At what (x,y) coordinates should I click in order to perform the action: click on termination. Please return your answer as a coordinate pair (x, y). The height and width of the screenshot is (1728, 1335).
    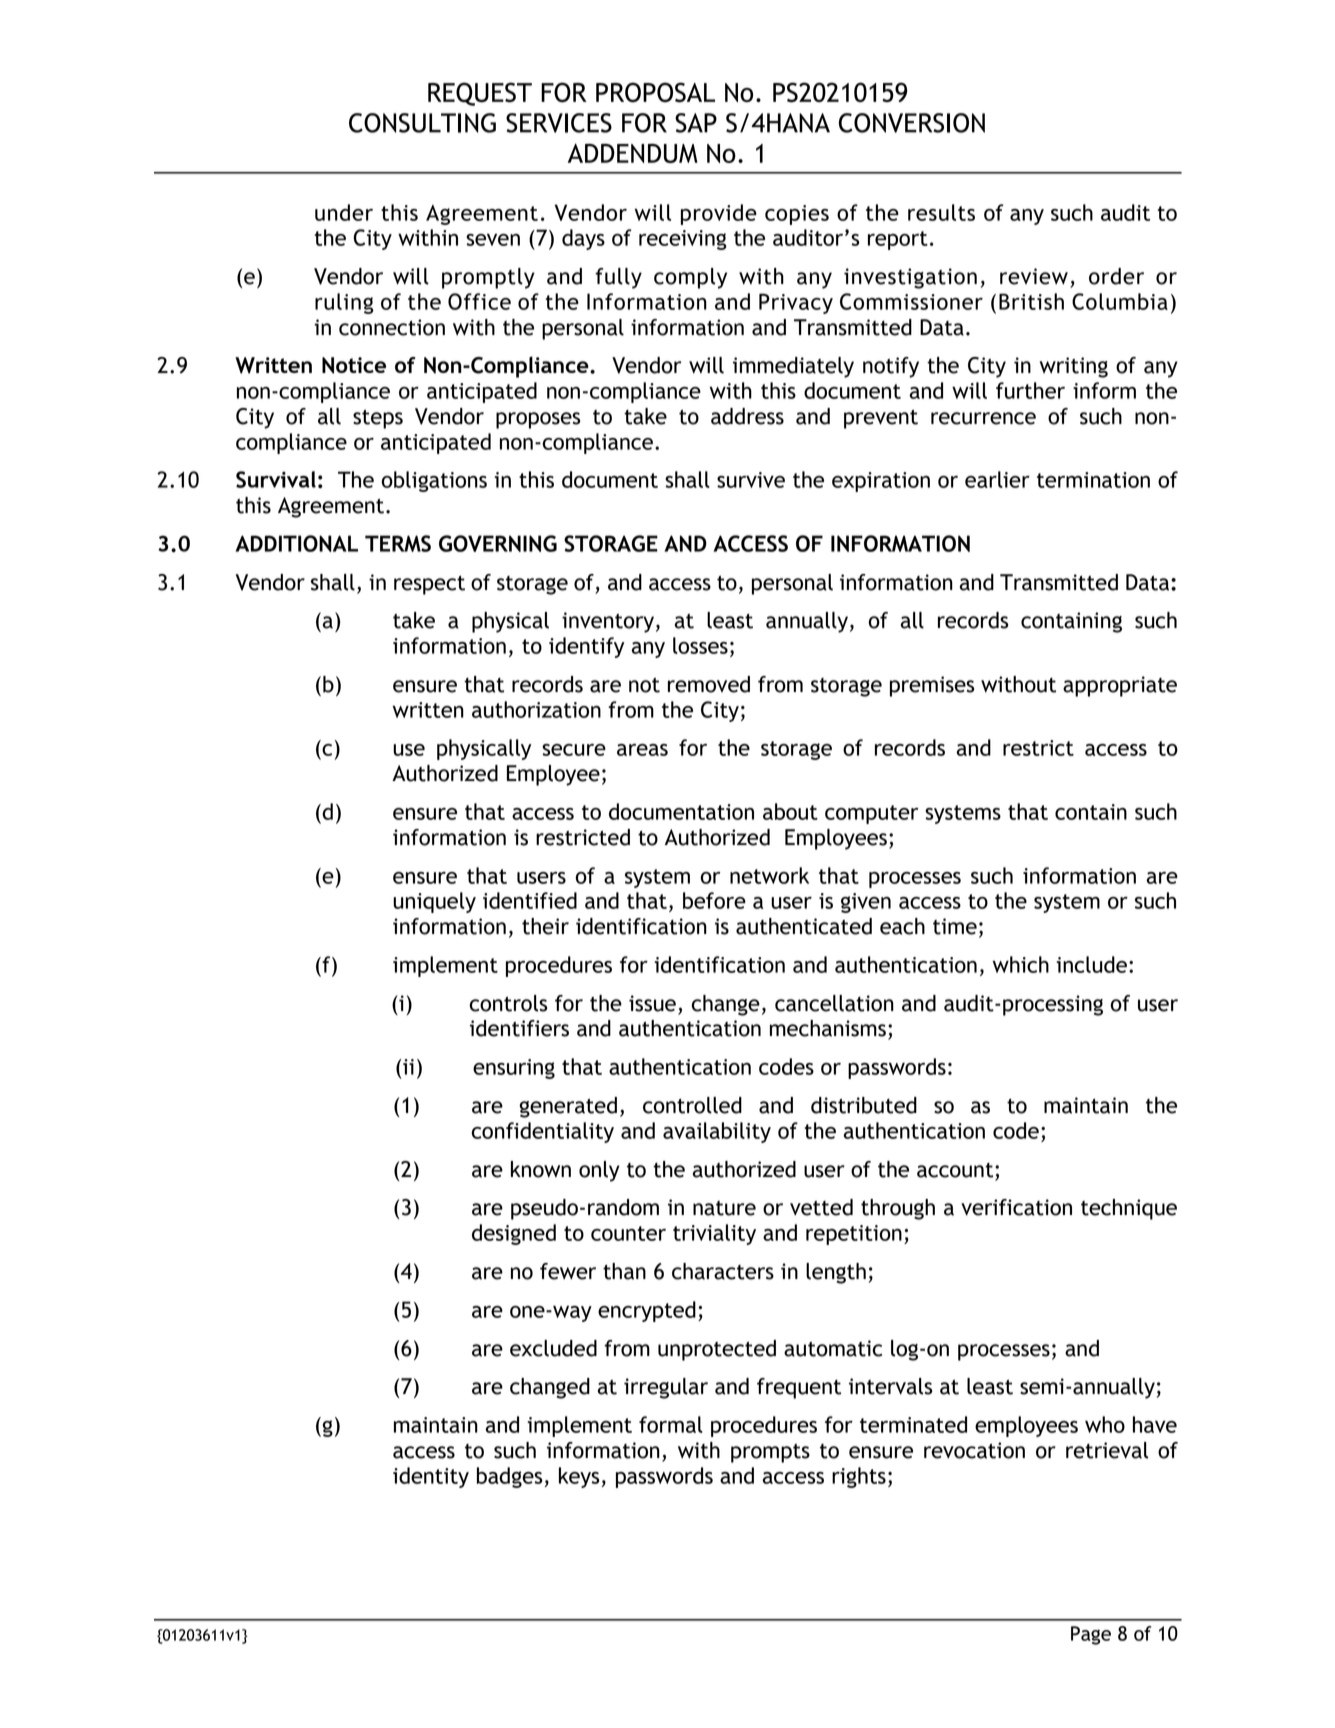
    Looking at the image, I should click on (1093, 480).
